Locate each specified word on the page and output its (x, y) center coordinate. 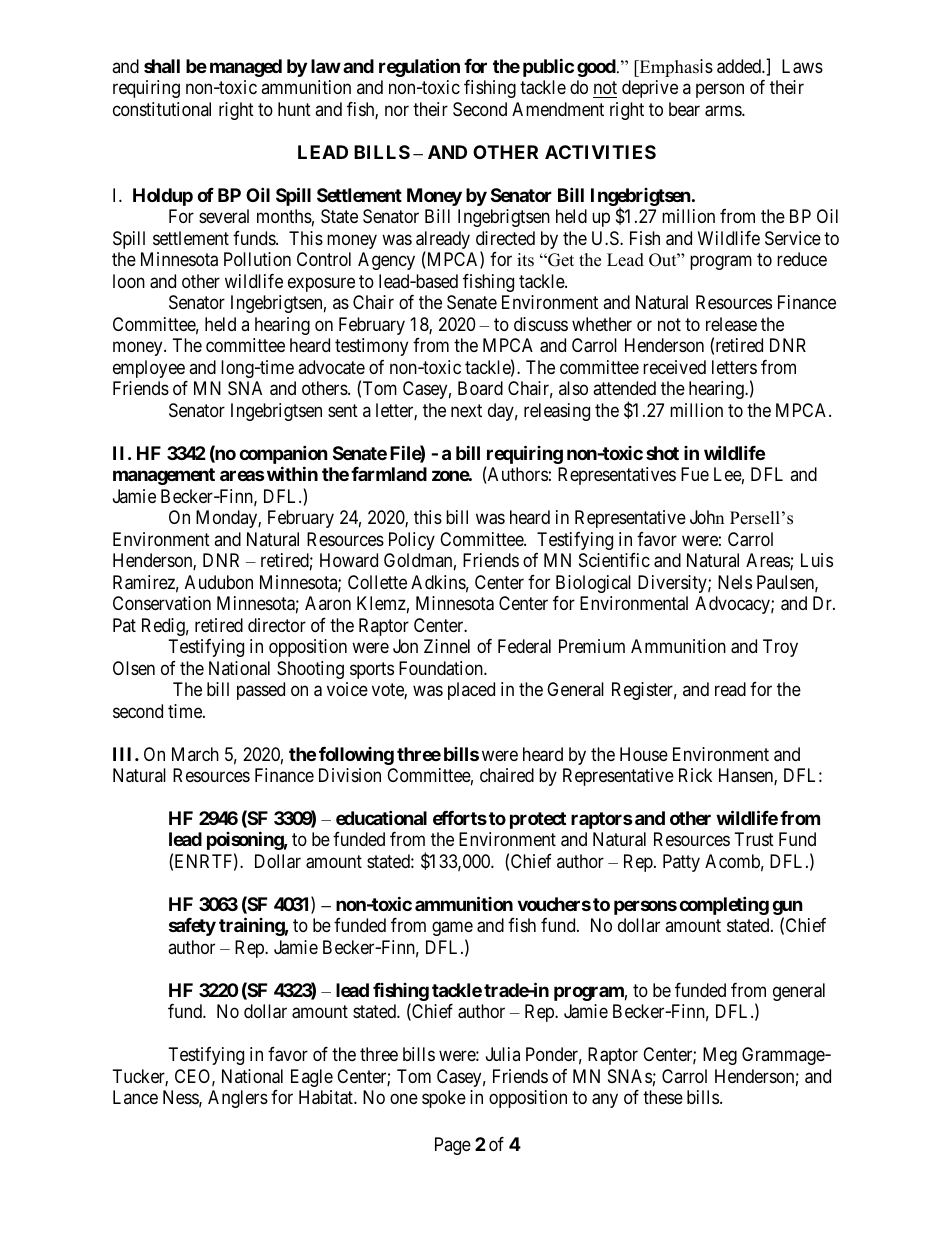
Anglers (238, 1099)
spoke (444, 1099)
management (164, 476)
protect (538, 820)
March (195, 754)
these (663, 1097)
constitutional (162, 109)
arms (724, 111)
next (466, 410)
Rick (695, 775)
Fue (695, 474)
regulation (419, 67)
